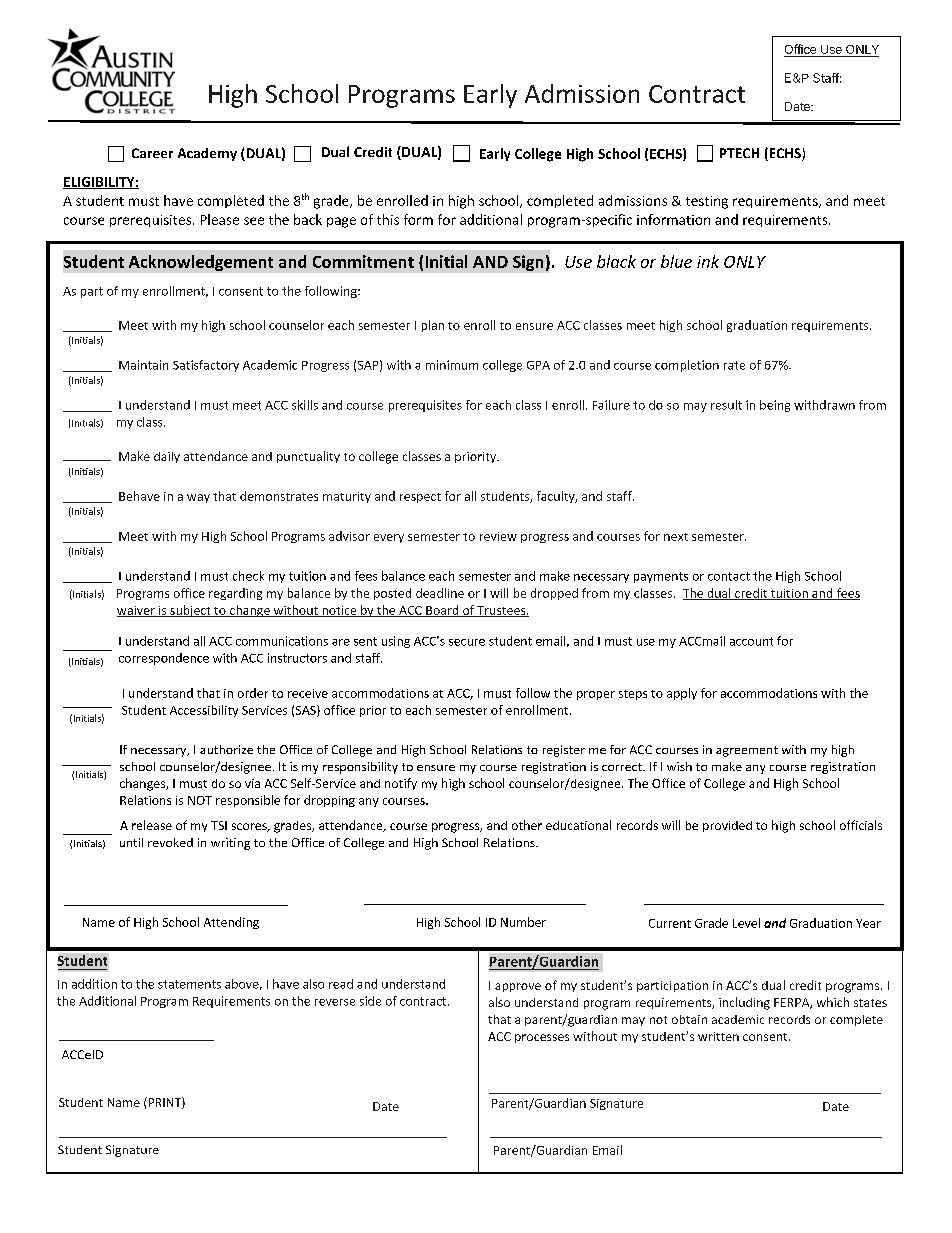 The image size is (952, 1233). I want to click on this, so click(388, 219).
